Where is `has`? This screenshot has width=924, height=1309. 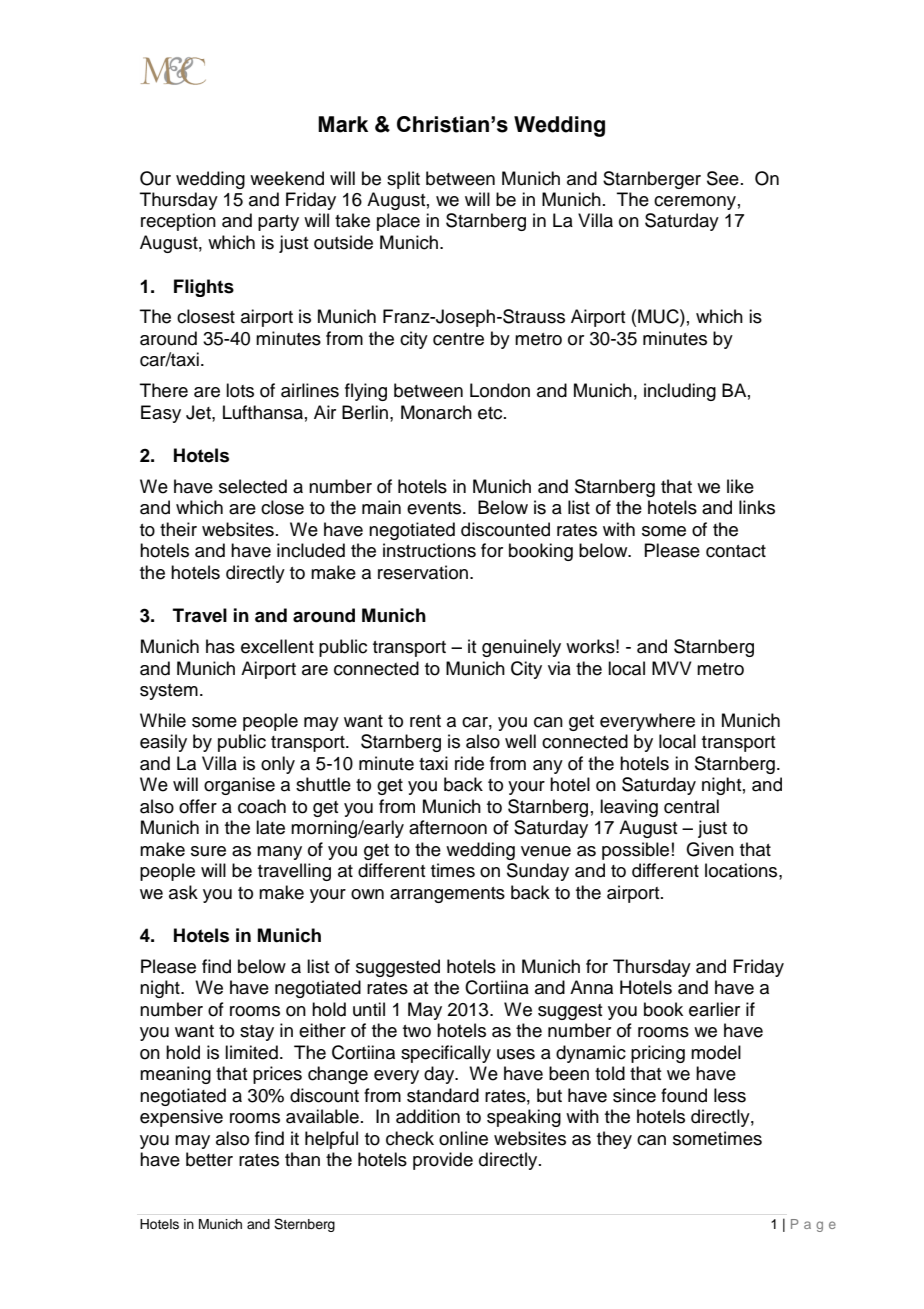 has is located at coordinates (220, 646).
